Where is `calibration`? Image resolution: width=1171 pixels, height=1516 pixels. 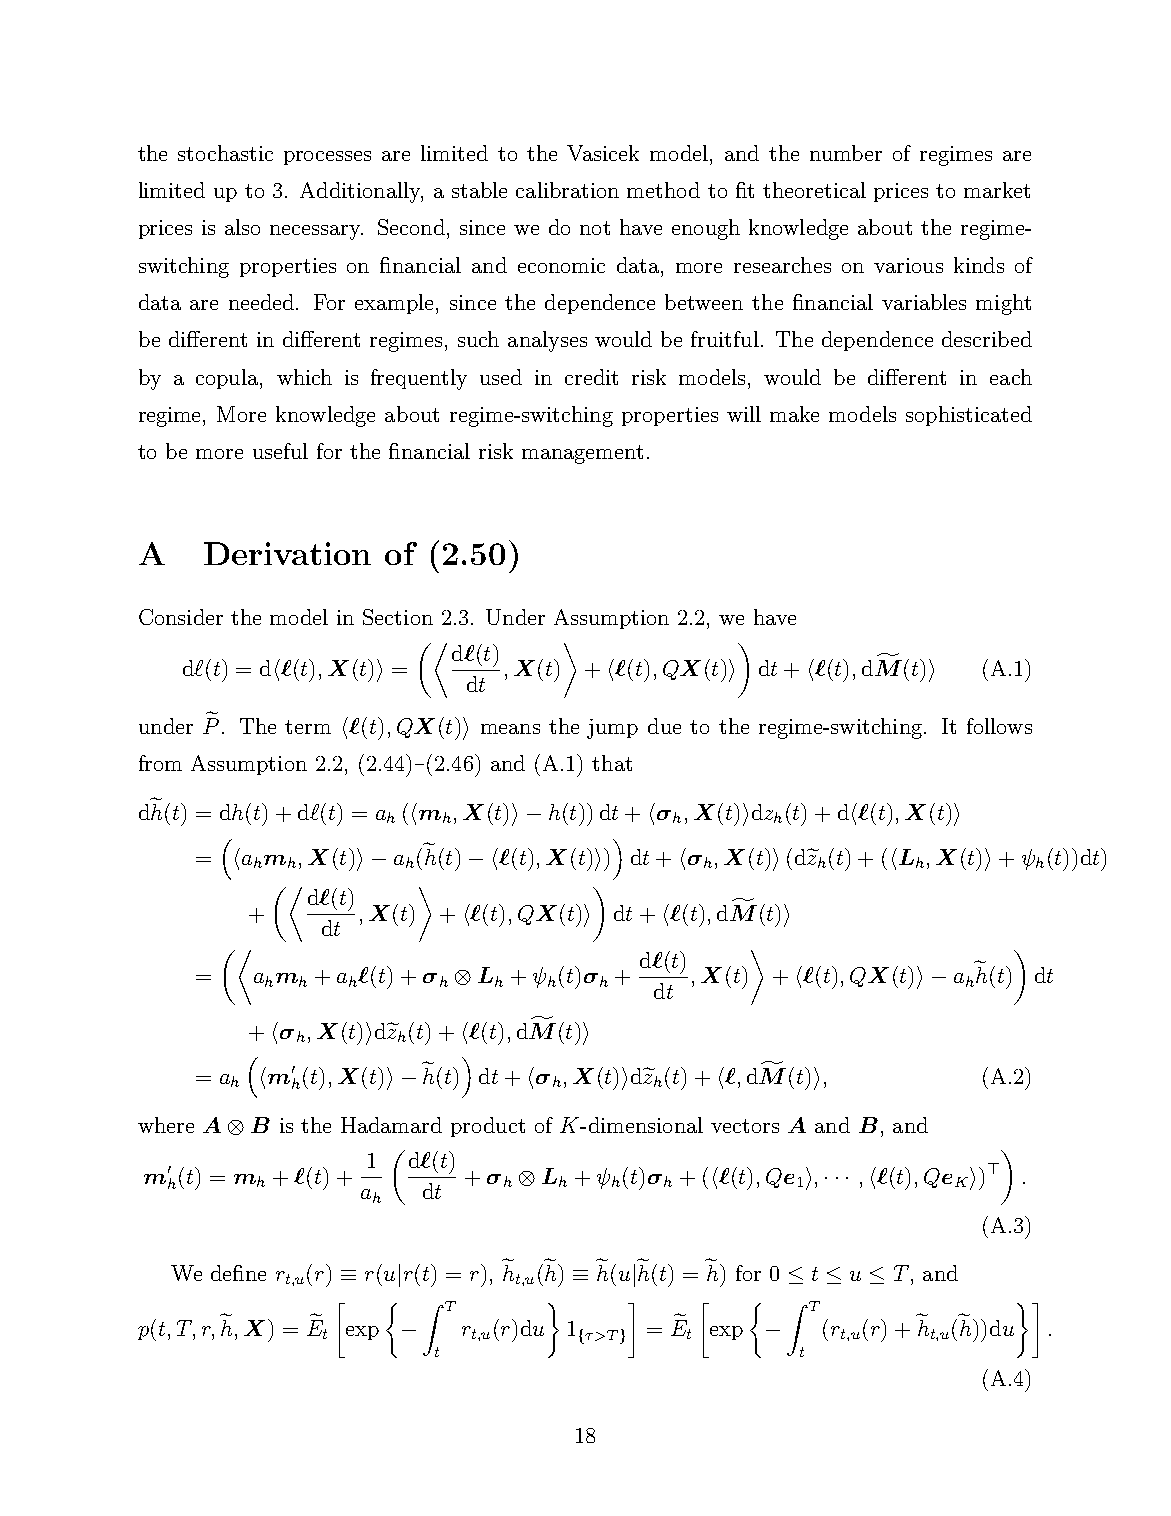
calibration is located at coordinates (567, 190).
